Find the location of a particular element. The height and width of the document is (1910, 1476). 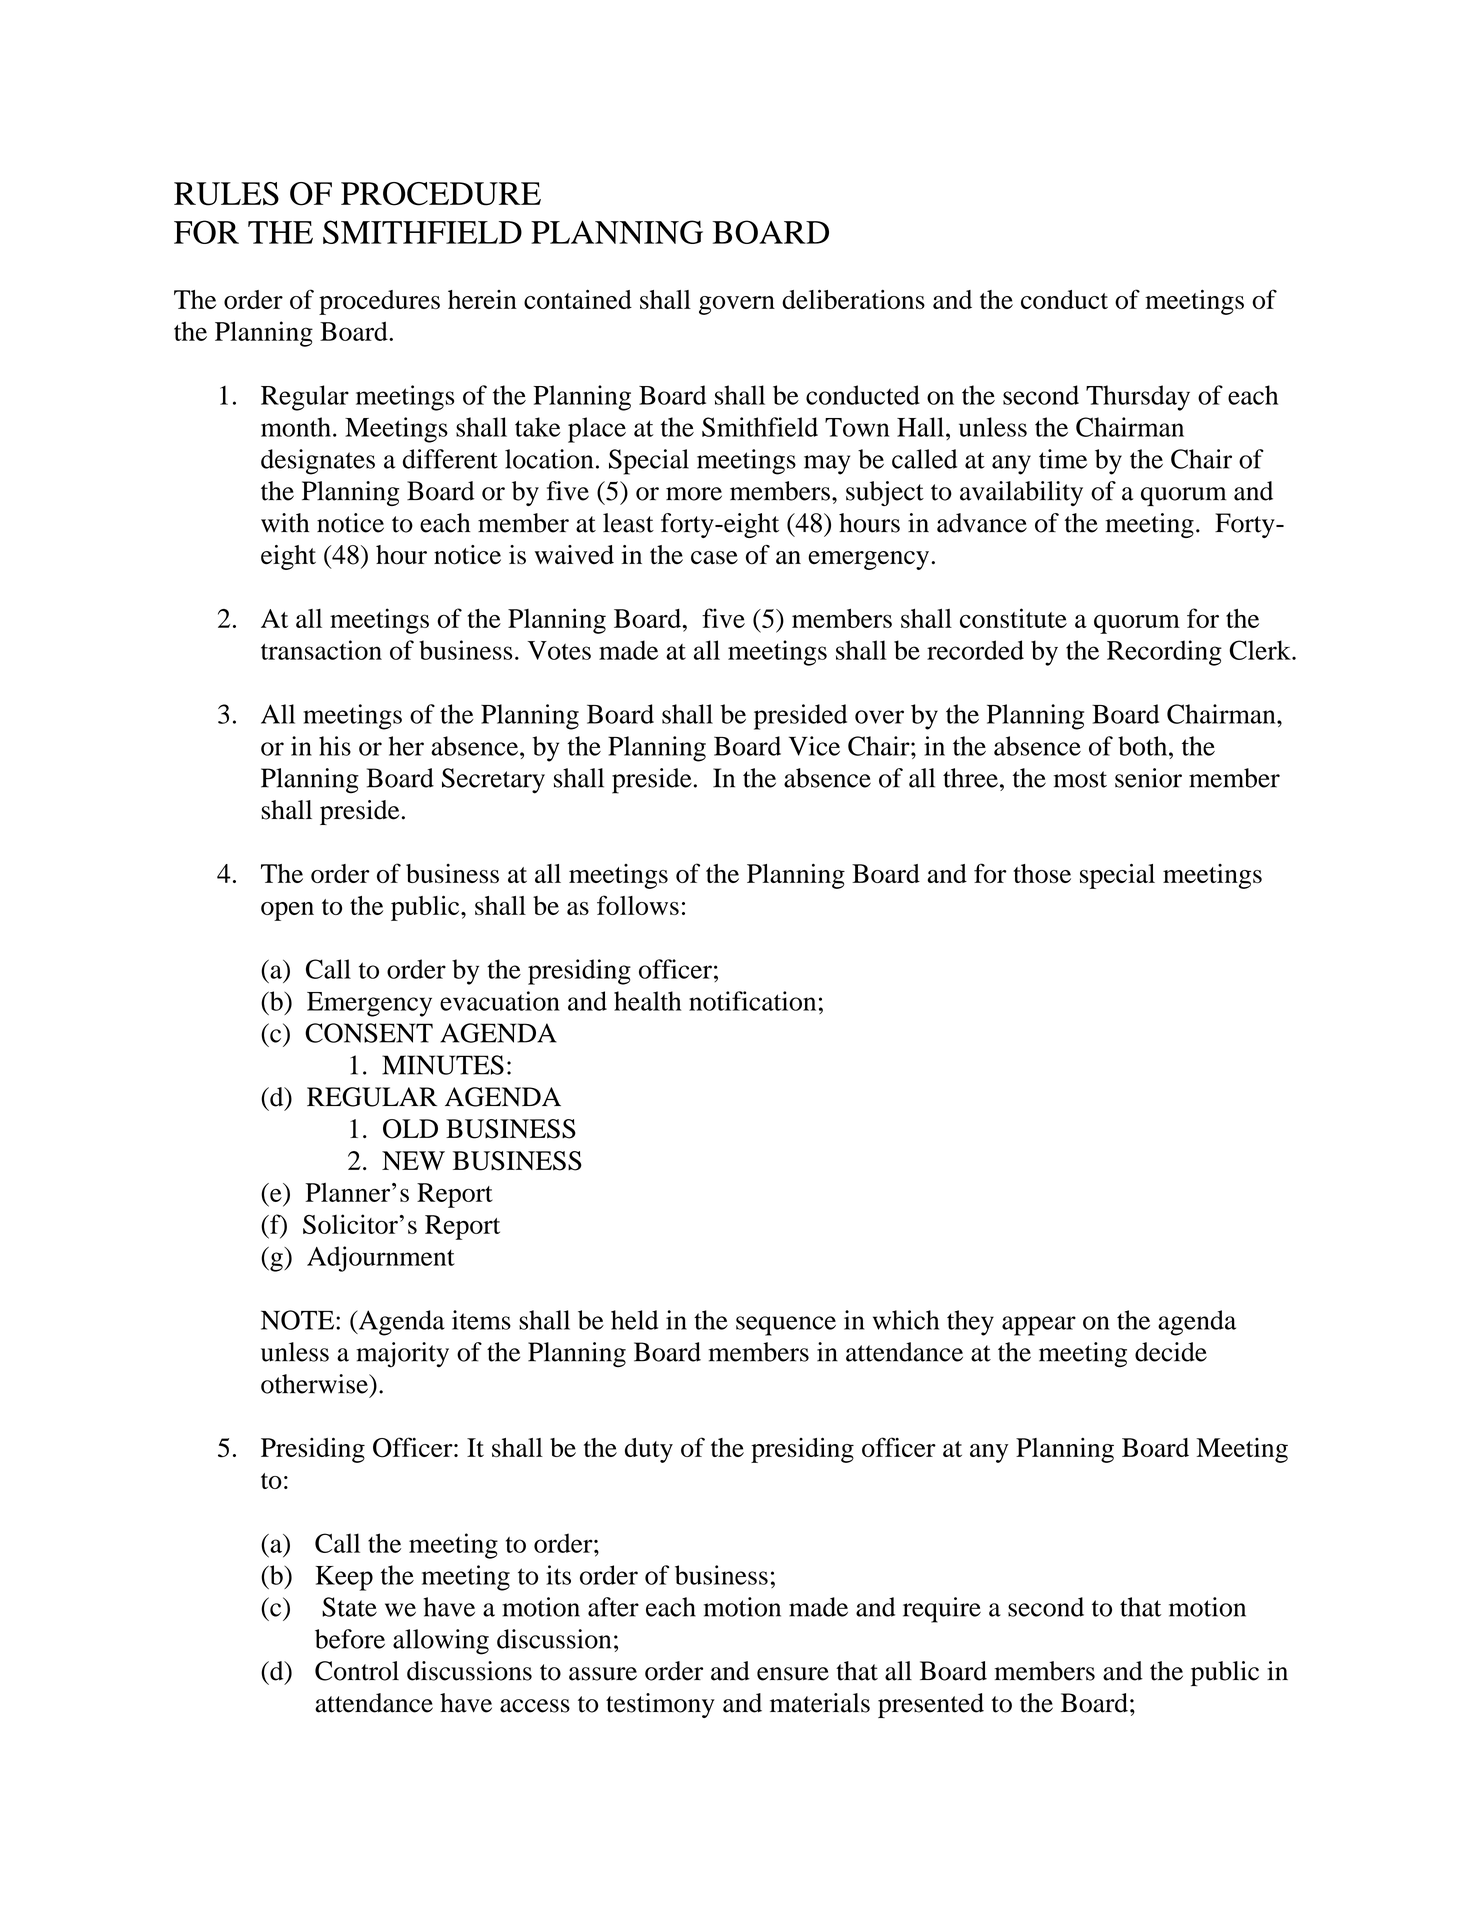

Thursday is located at coordinates (1138, 398).
